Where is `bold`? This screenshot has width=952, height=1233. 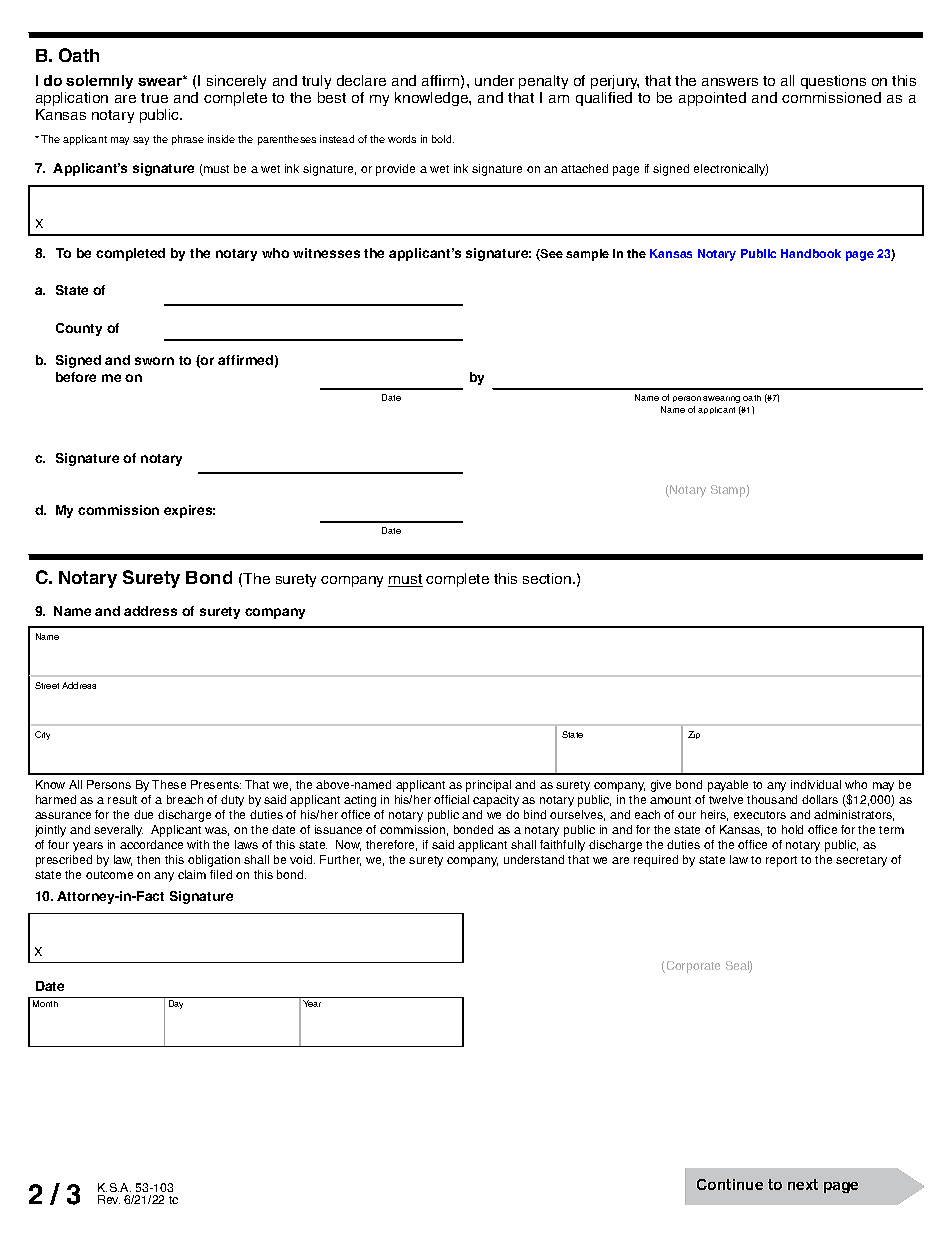
bold is located at coordinates (443, 139).
